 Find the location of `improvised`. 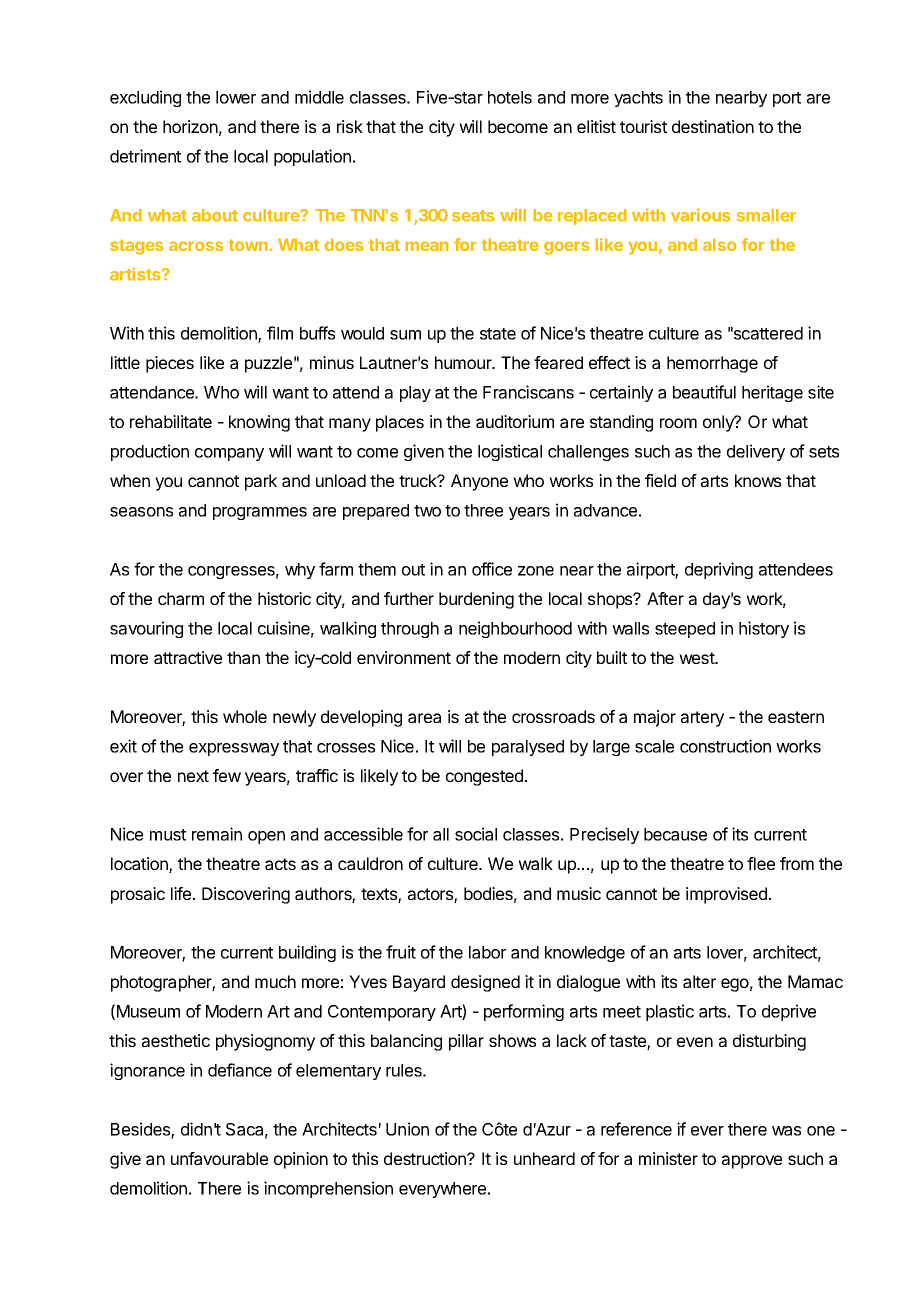

improvised is located at coordinates (726, 895).
